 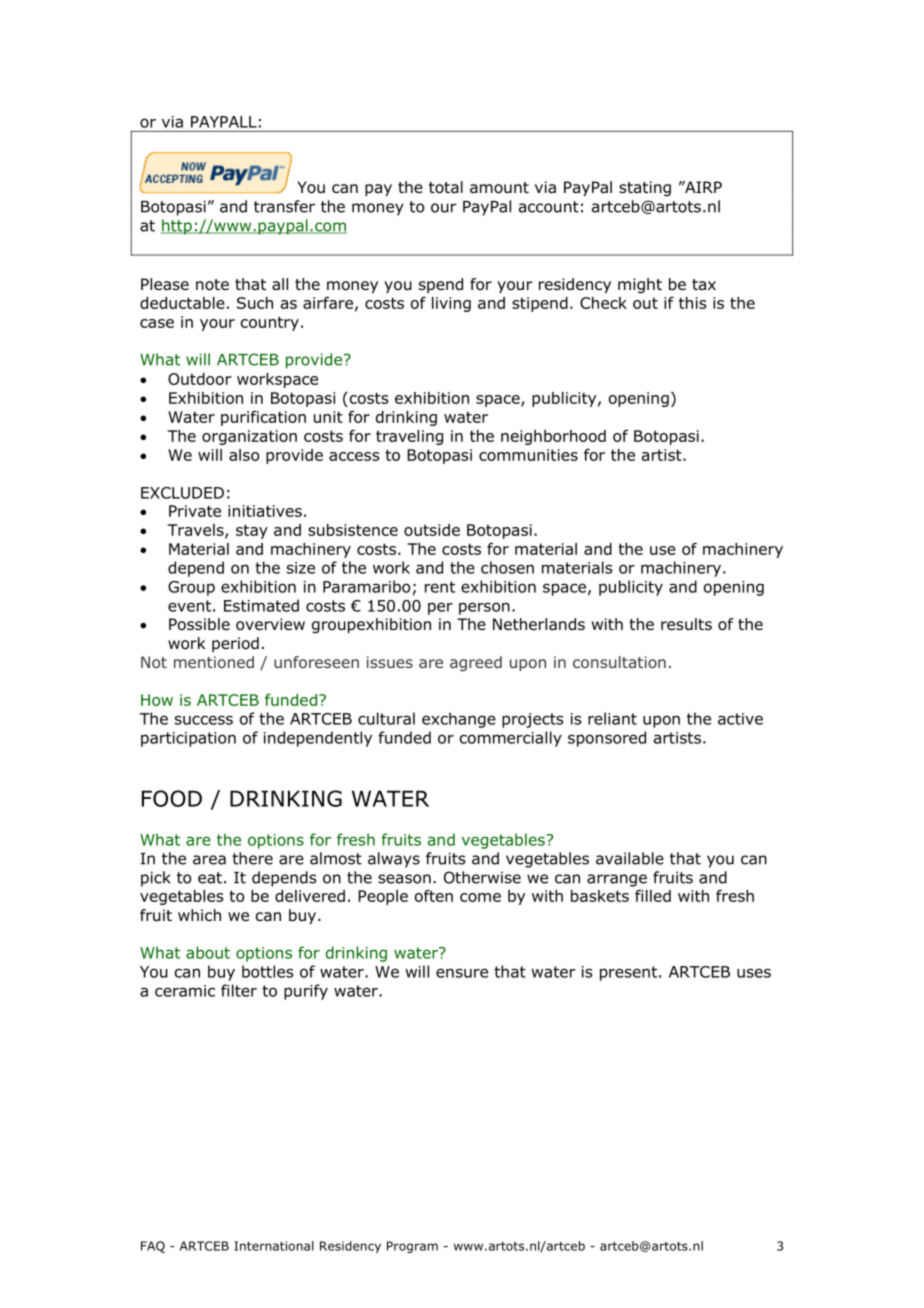 I want to click on exchange, so click(x=459, y=720).
